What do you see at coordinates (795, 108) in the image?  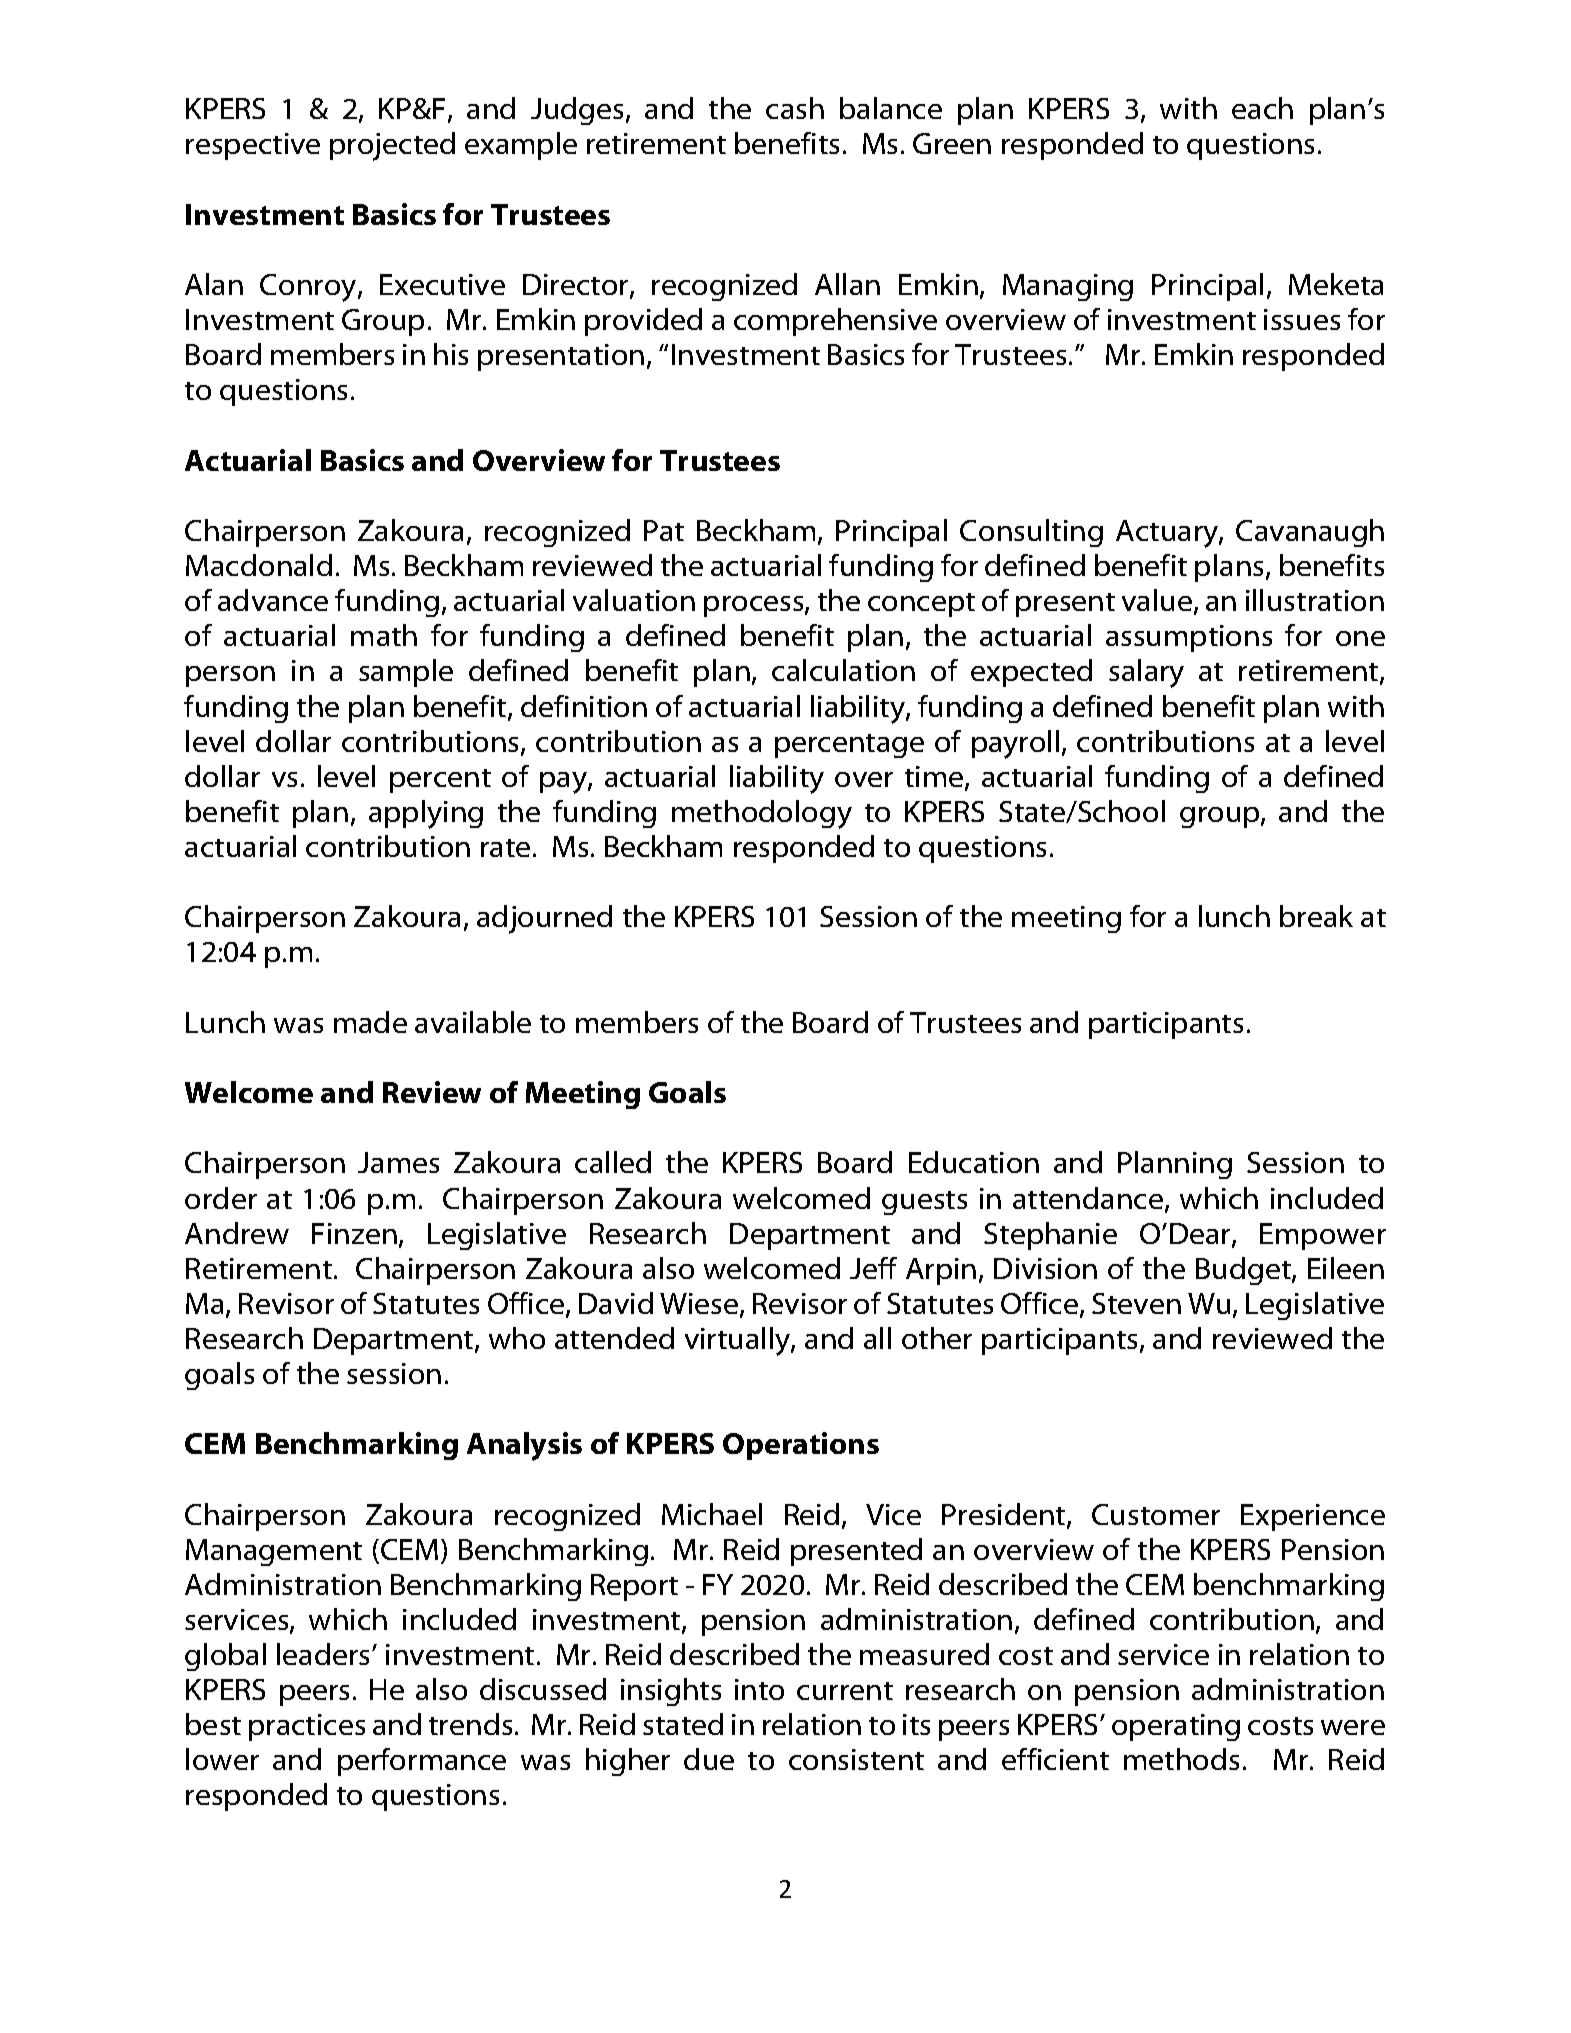 I see `cash` at bounding box center [795, 108].
